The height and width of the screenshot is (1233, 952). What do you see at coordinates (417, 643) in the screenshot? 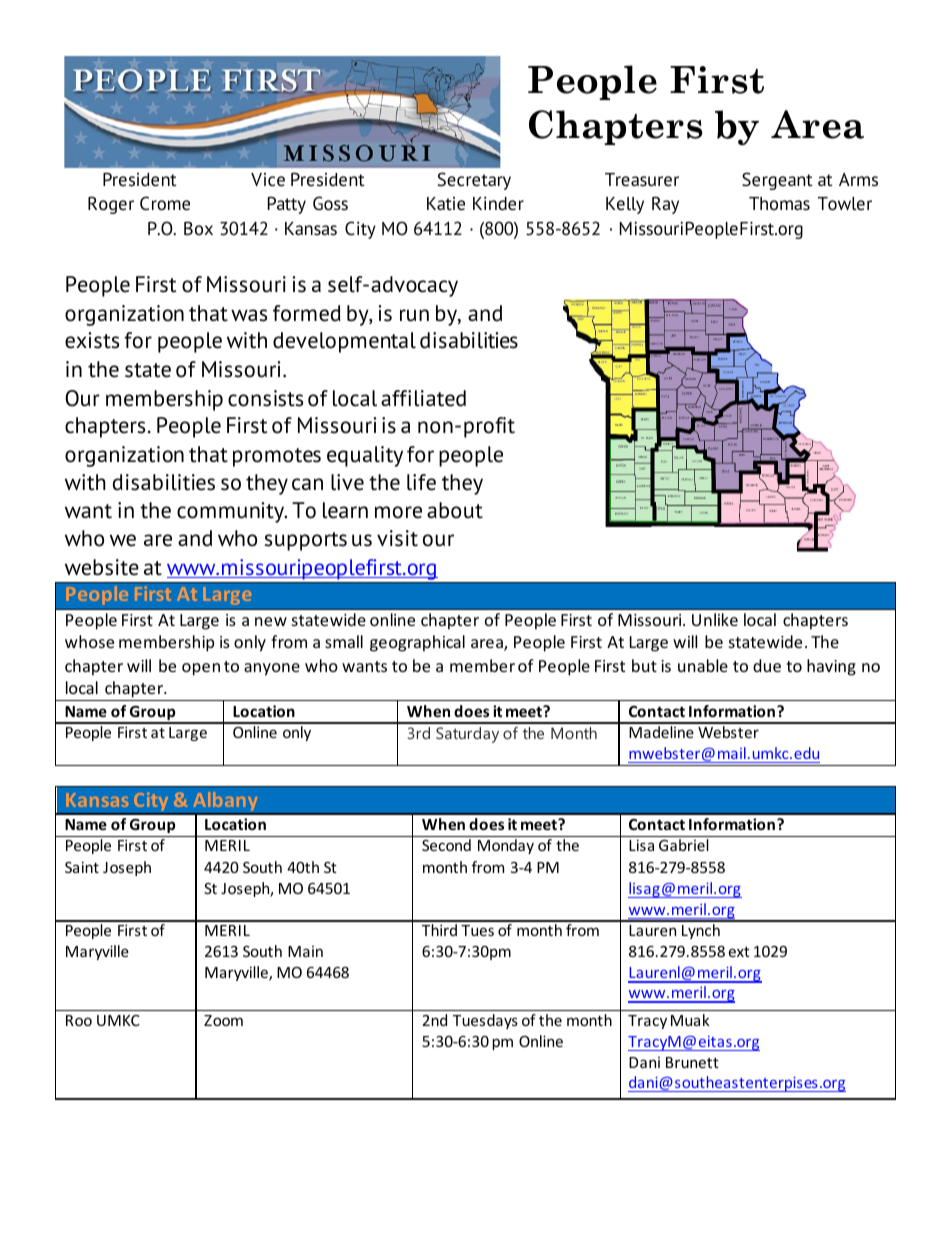
I see `geographical` at bounding box center [417, 643].
